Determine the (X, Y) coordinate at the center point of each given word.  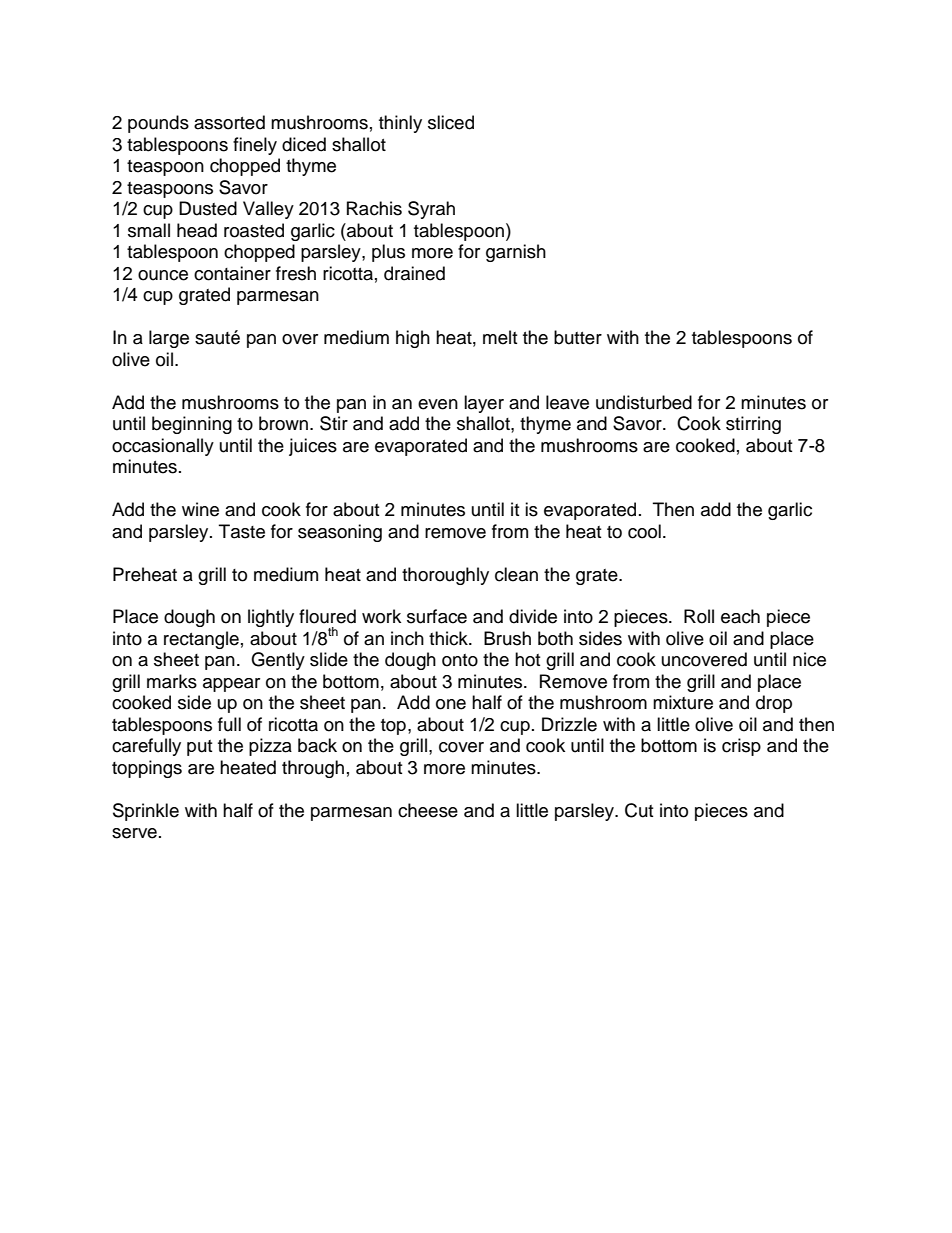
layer (484, 404)
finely (255, 146)
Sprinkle (146, 812)
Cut (639, 810)
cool (644, 531)
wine (200, 509)
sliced (451, 122)
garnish (516, 253)
